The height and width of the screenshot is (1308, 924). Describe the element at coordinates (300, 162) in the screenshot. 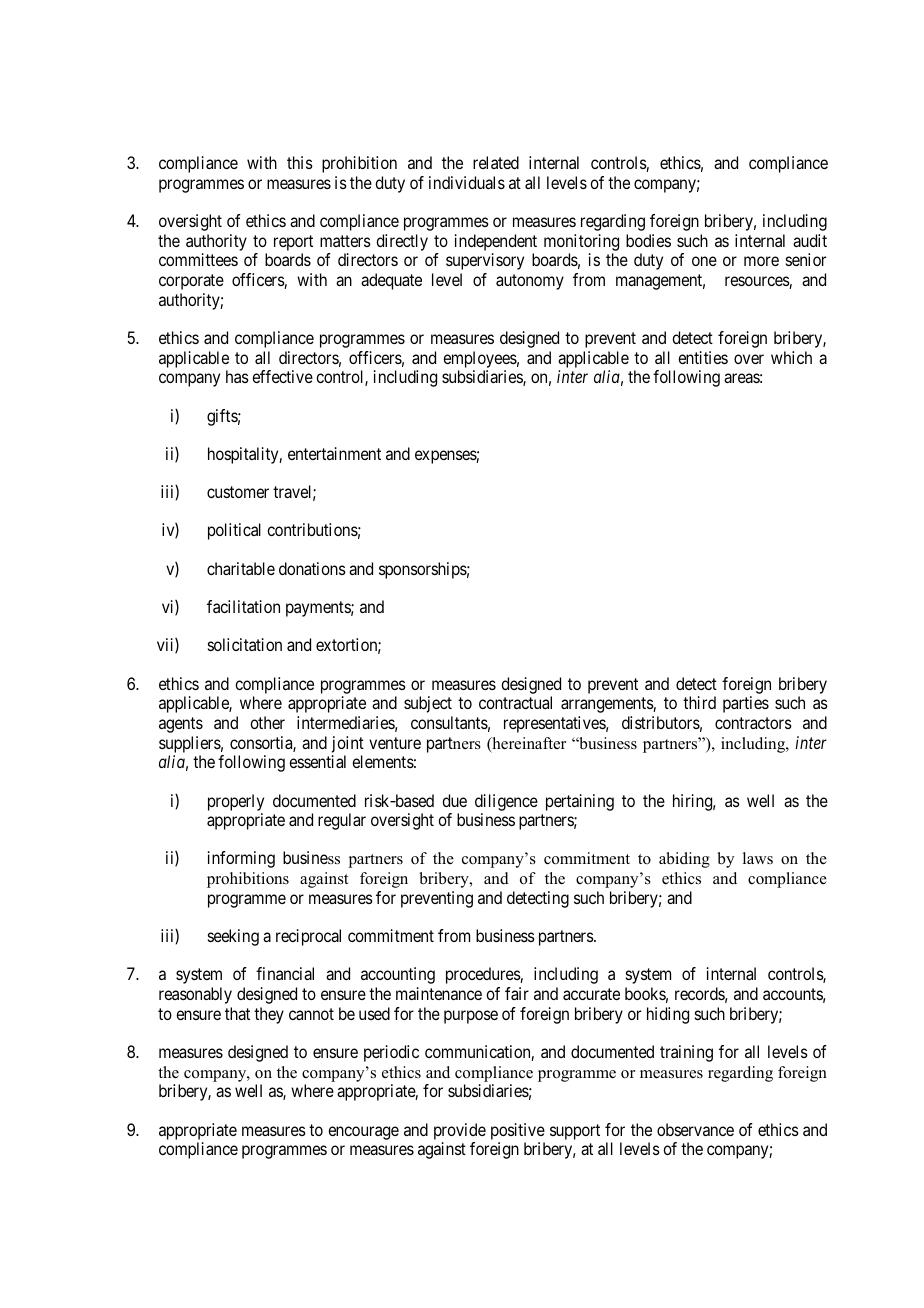

I see `this` at that location.
